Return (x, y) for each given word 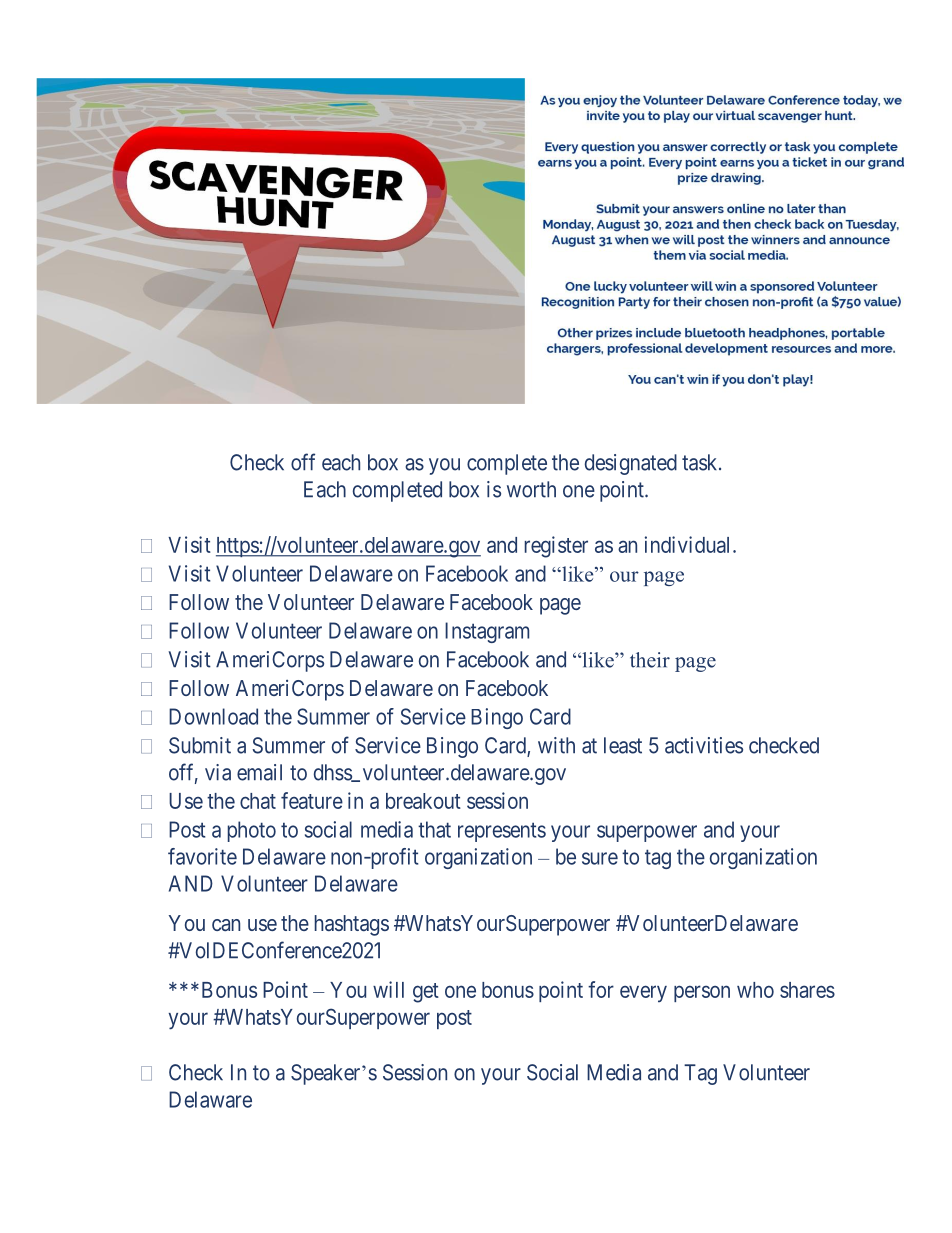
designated (631, 464)
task (701, 462)
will (388, 989)
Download (213, 716)
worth (531, 489)
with (556, 745)
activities (704, 745)
